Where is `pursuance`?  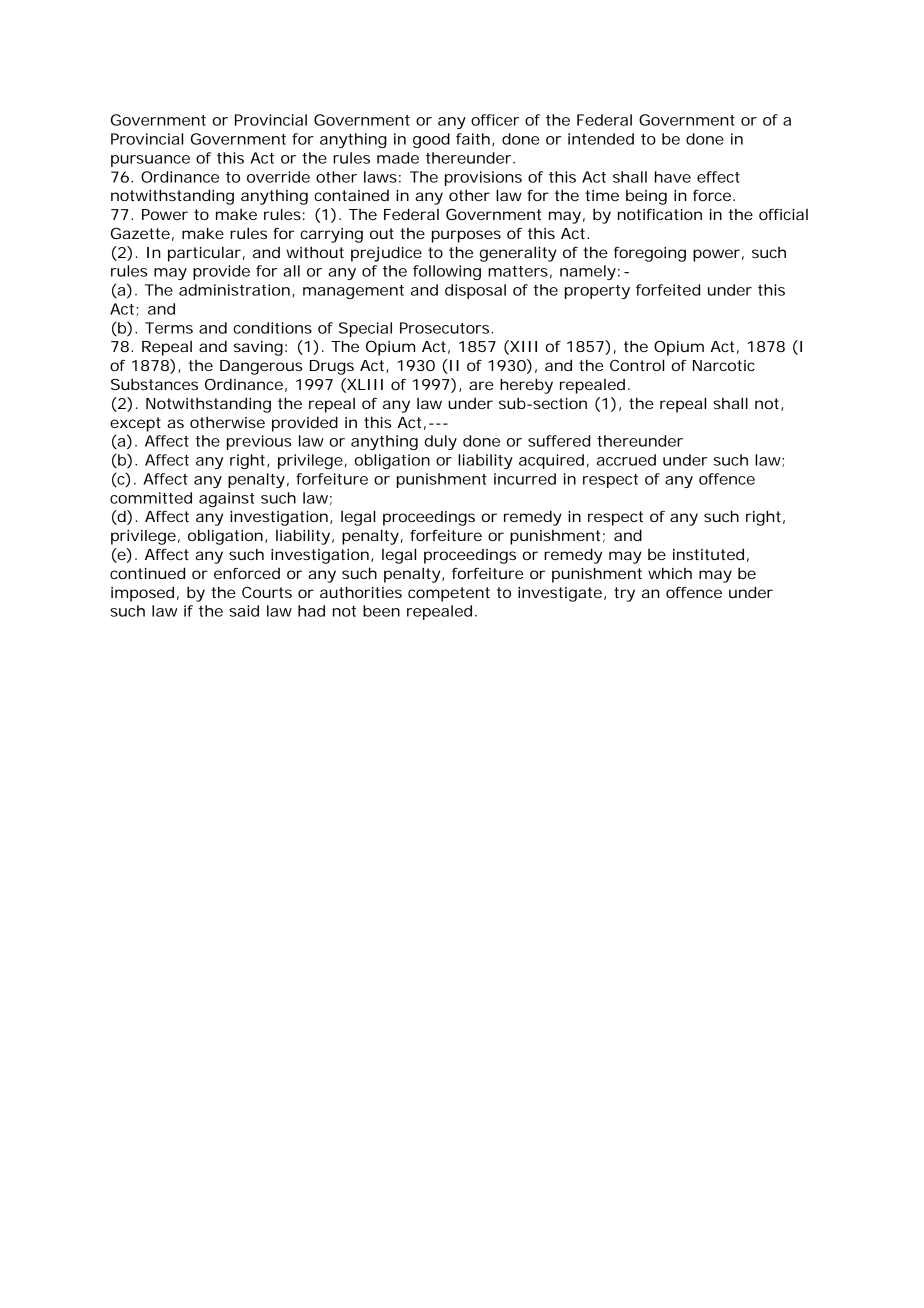
pursuance is located at coordinates (150, 161).
